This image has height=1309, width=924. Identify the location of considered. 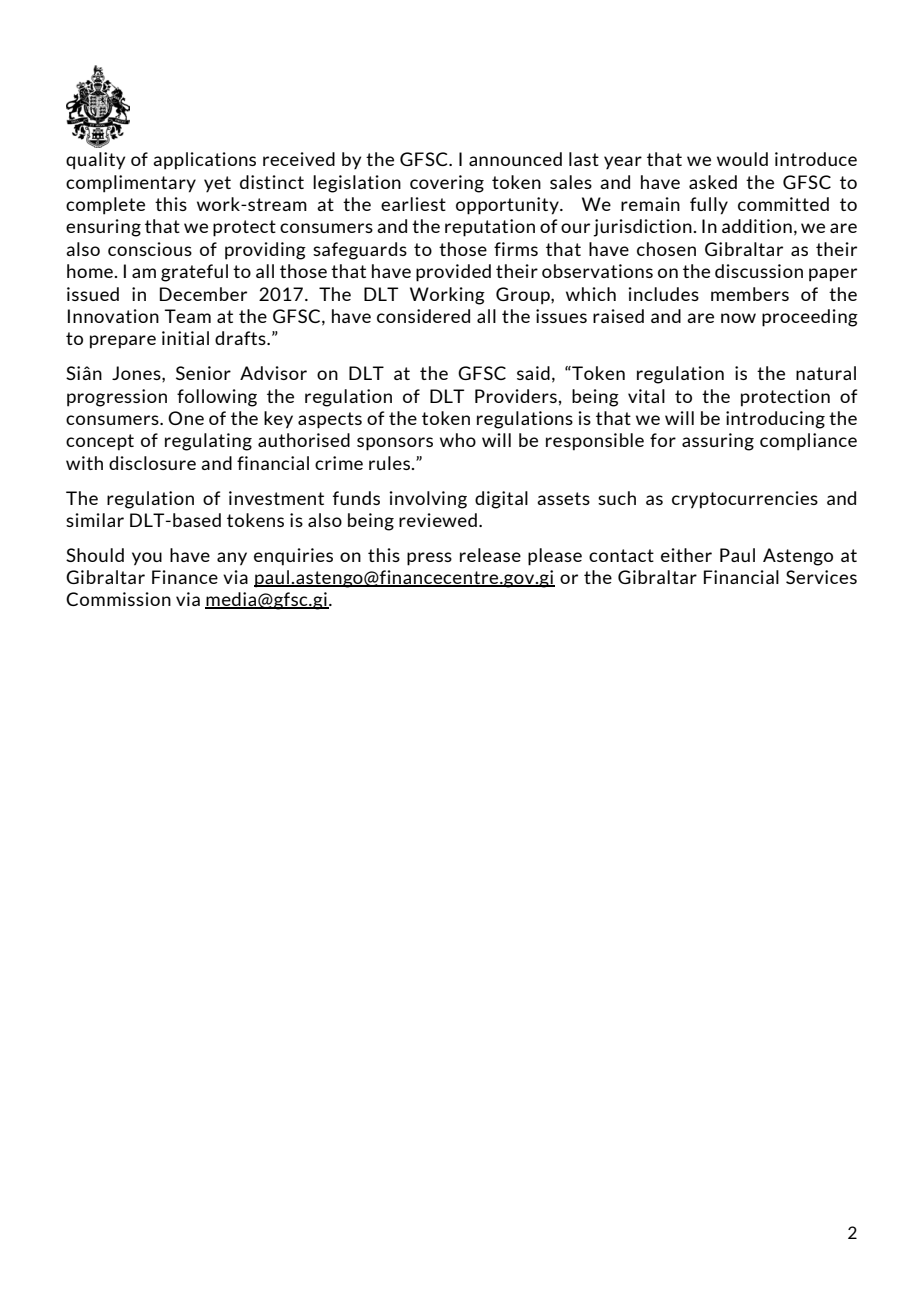
(423, 316).
